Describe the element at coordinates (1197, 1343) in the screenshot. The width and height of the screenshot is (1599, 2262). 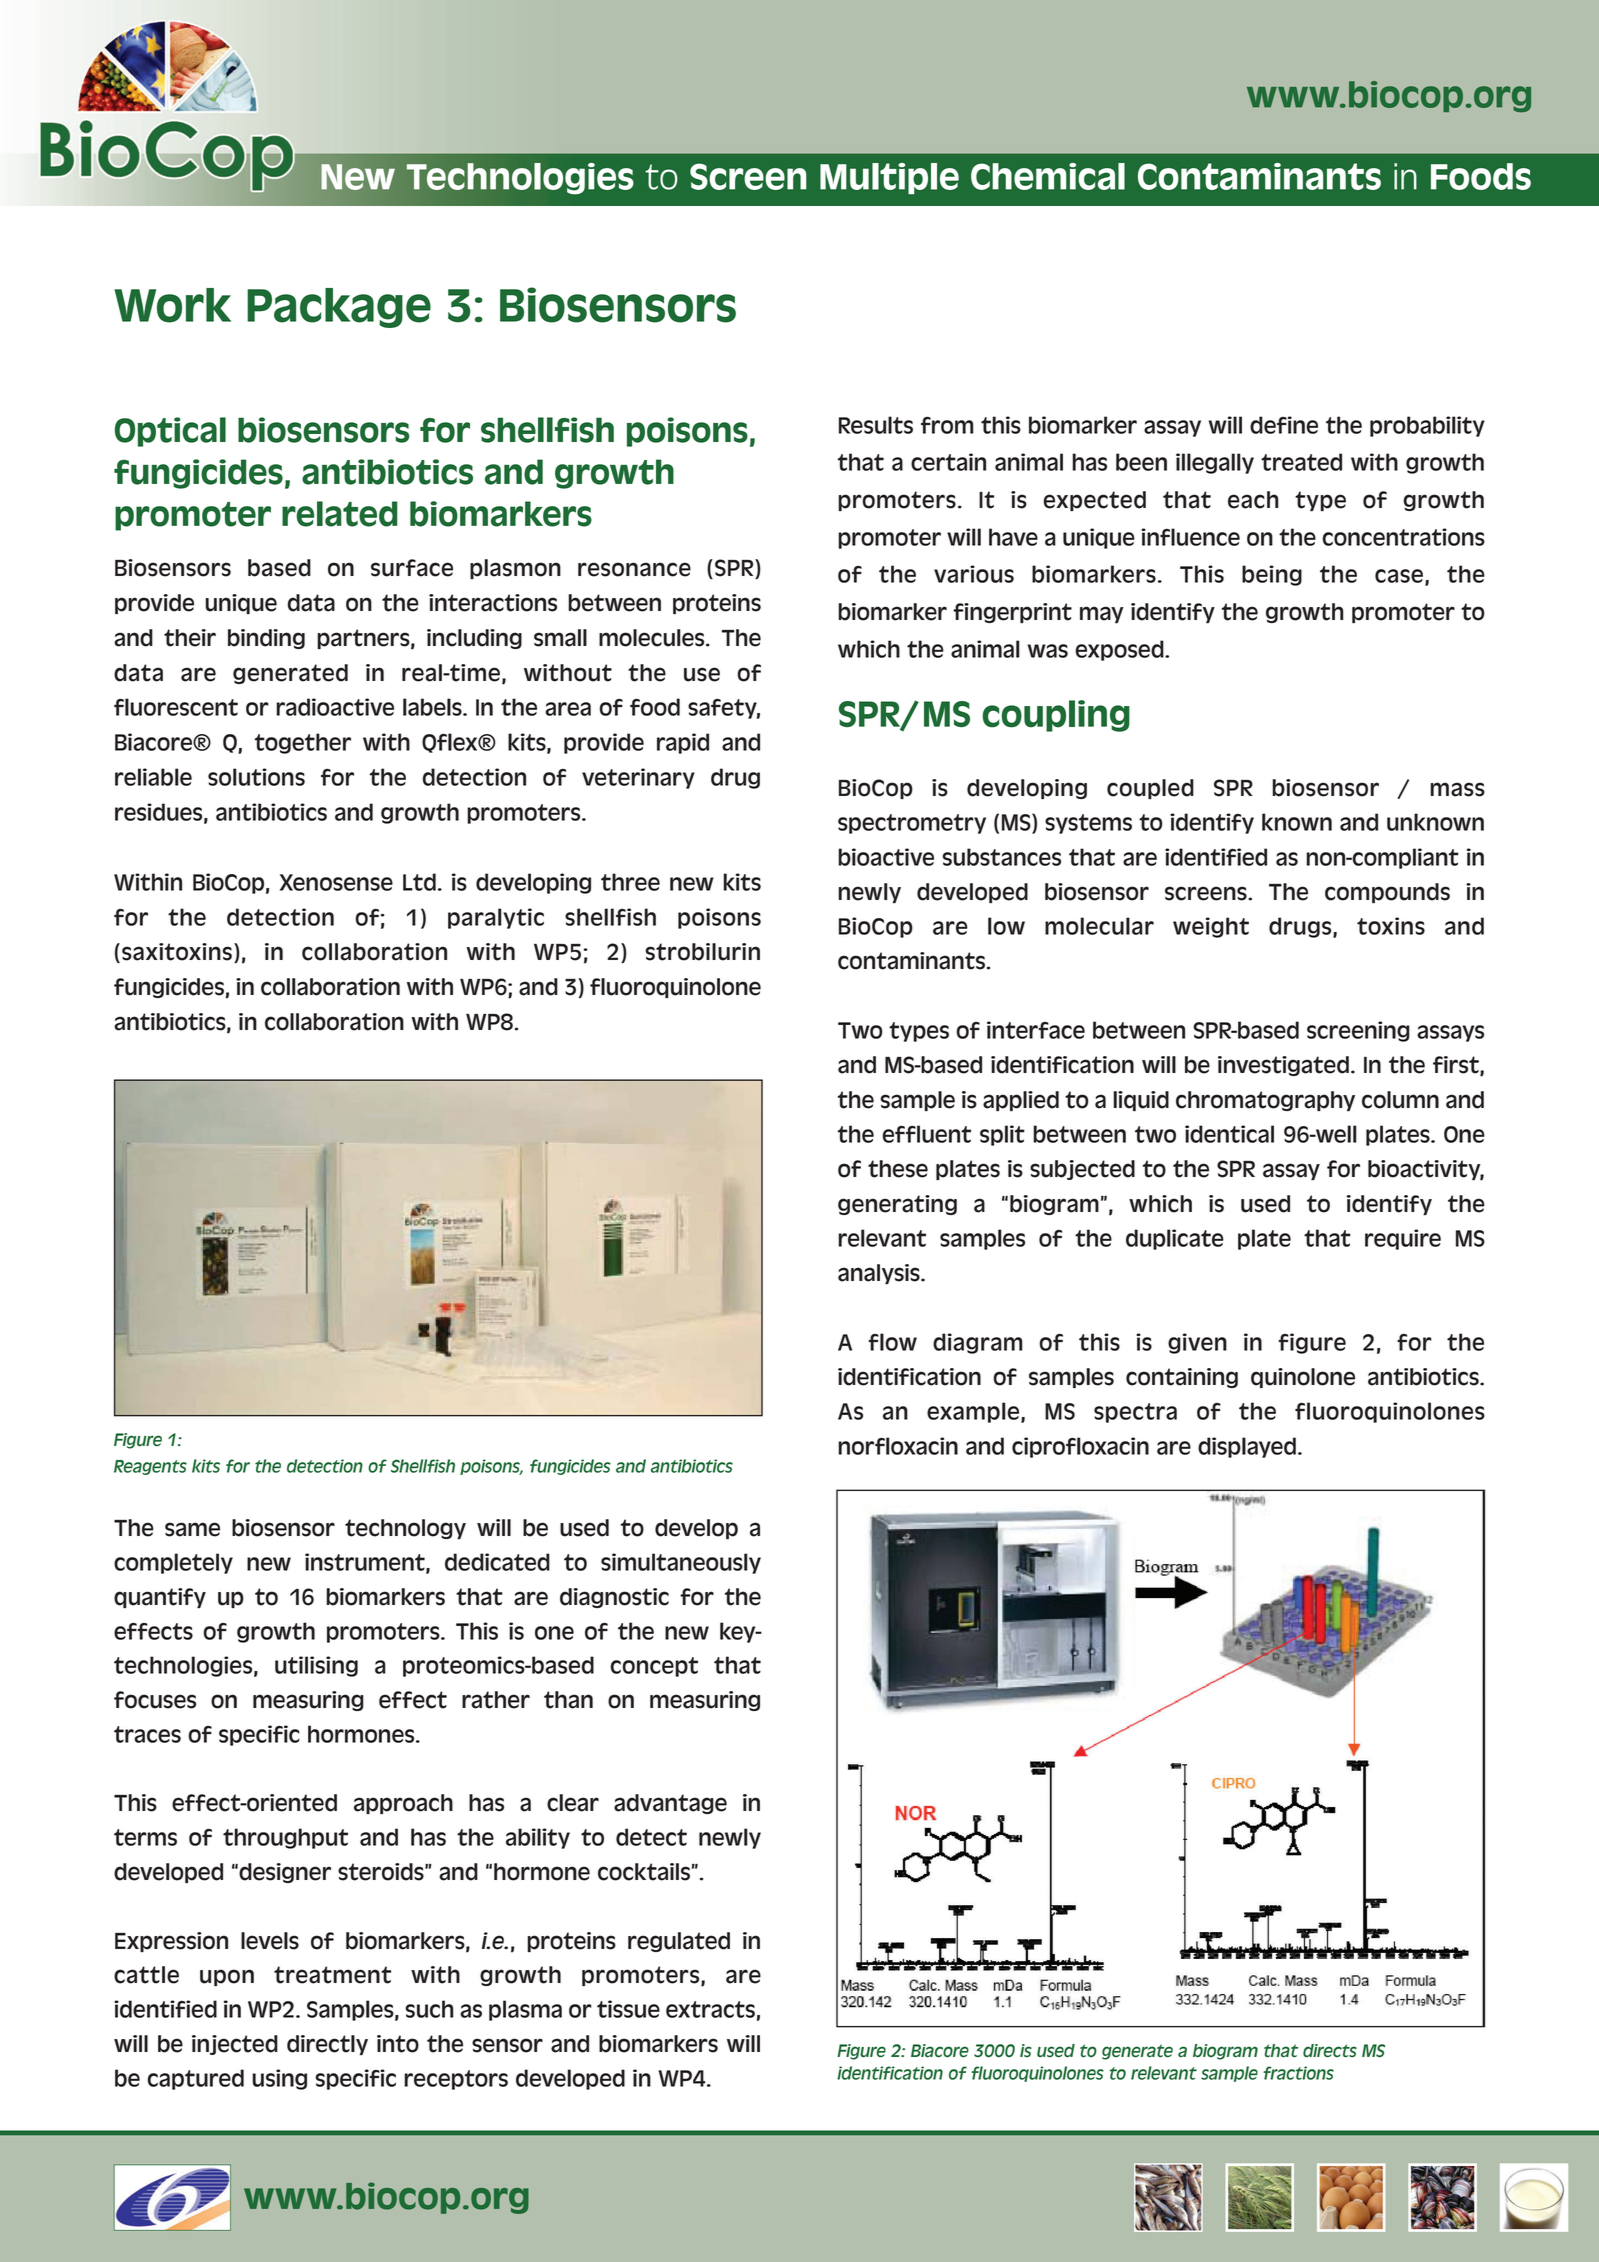
I see `given` at that location.
